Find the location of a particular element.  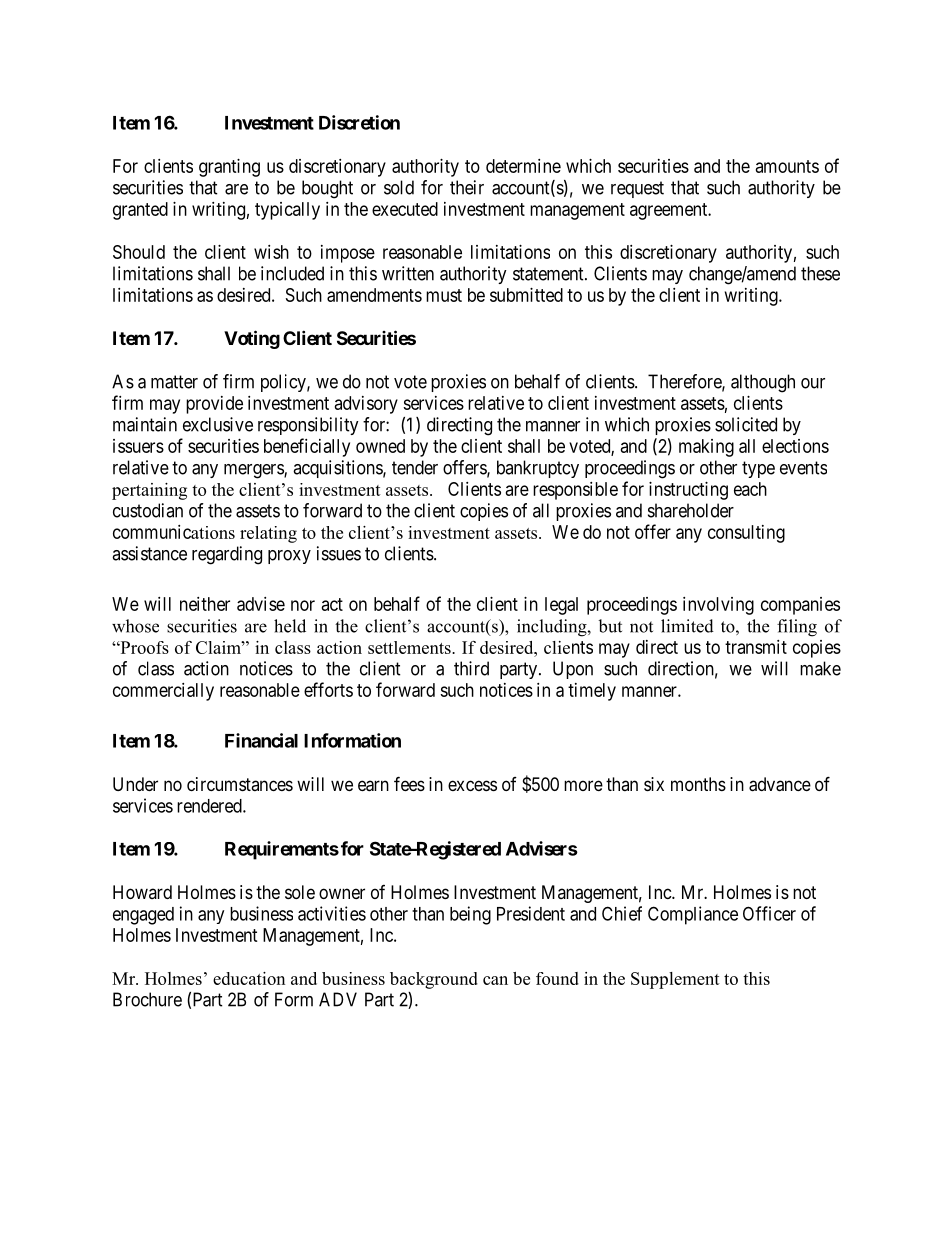

months is located at coordinates (698, 784).
